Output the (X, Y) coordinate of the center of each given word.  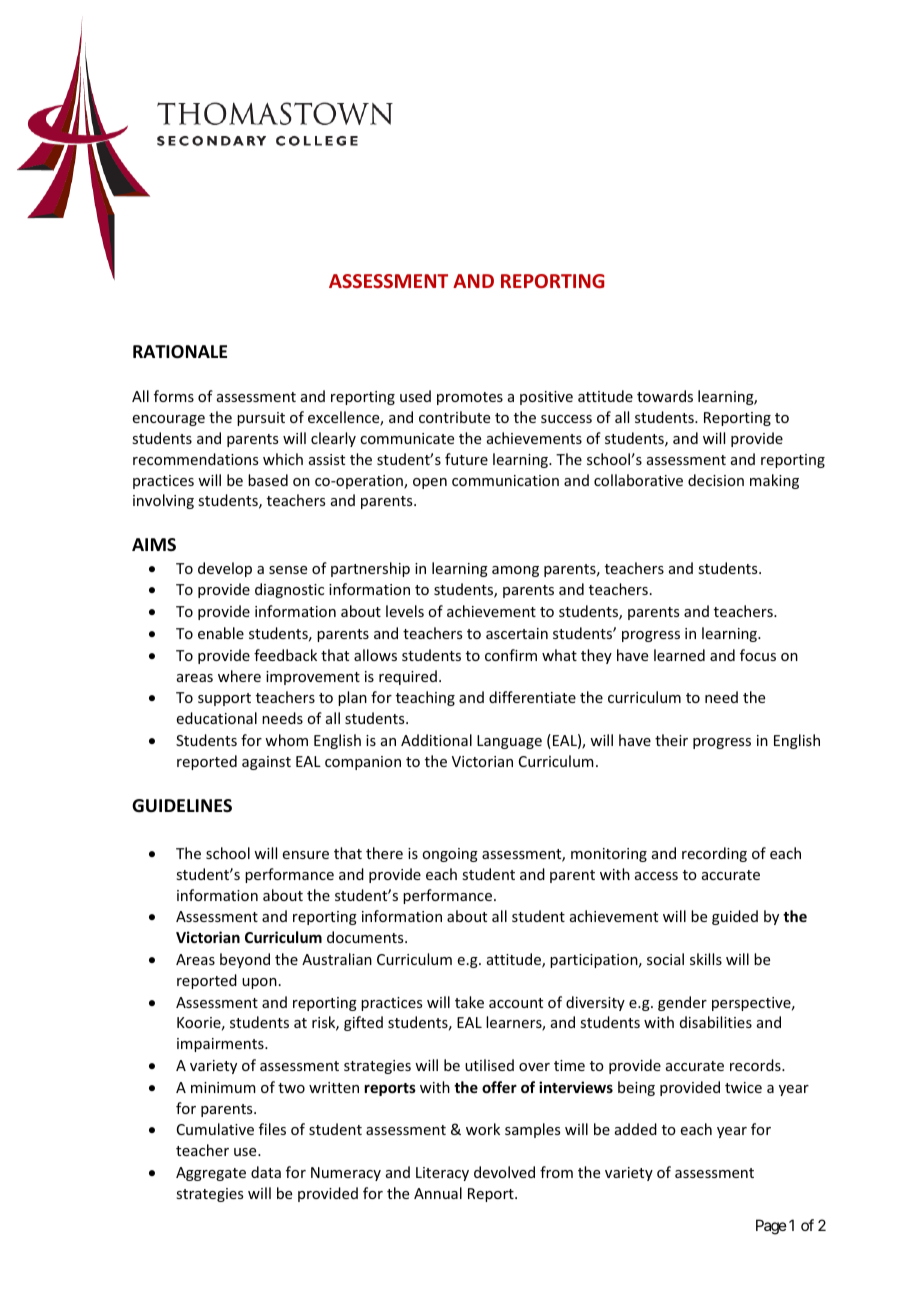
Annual (438, 1193)
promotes (470, 398)
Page (771, 1227)
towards (665, 396)
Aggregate (211, 1174)
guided (735, 917)
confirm (511, 655)
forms (174, 396)
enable (221, 633)
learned (679, 655)
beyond (245, 960)
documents (366, 937)
